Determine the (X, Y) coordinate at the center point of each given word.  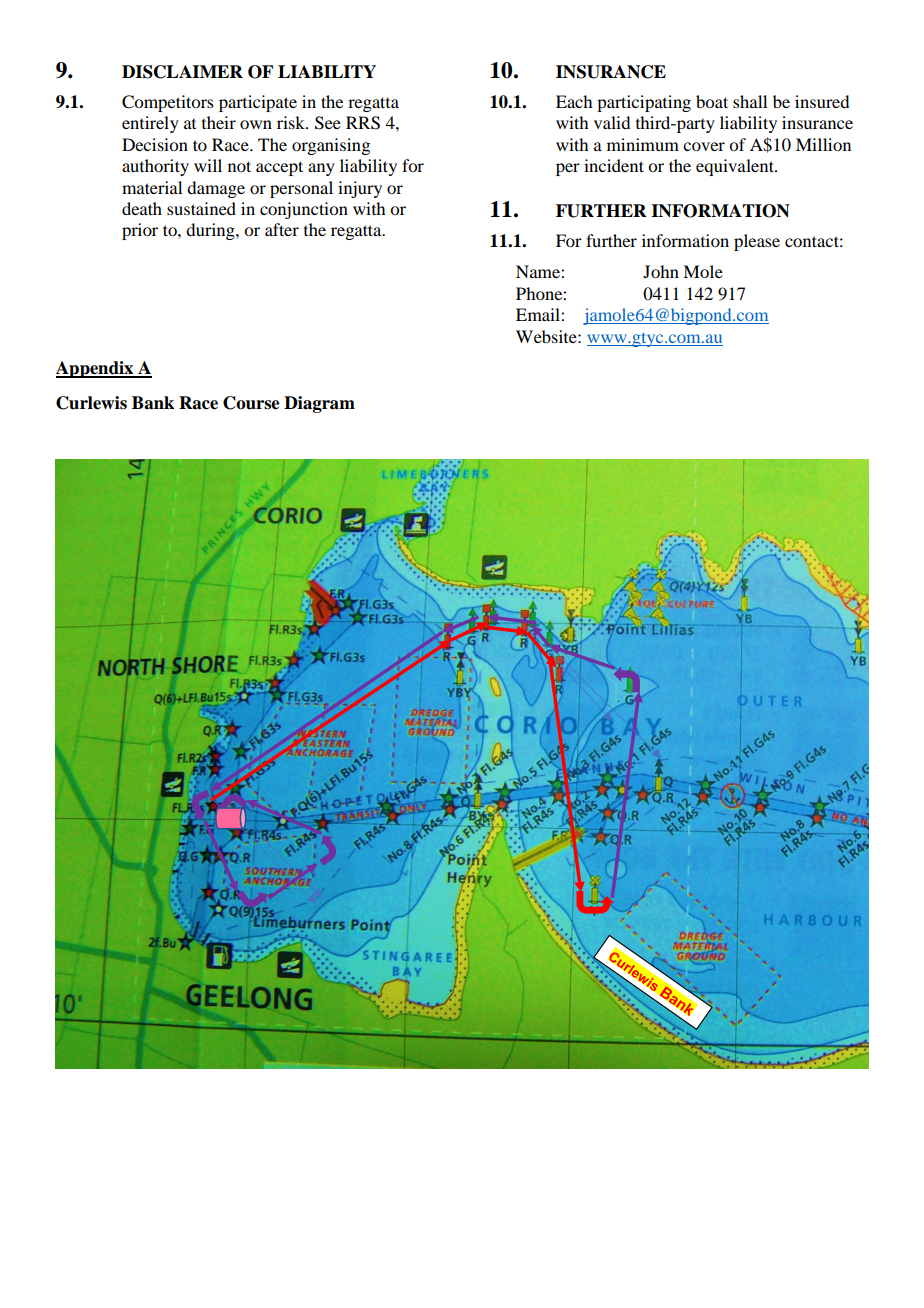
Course (251, 403)
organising (331, 146)
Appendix (96, 369)
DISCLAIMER (182, 72)
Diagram (319, 404)
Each (574, 101)
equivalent (736, 167)
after (282, 229)
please (757, 242)
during (211, 231)
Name (539, 271)
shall (750, 101)
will (208, 165)
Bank (153, 403)
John (661, 271)
